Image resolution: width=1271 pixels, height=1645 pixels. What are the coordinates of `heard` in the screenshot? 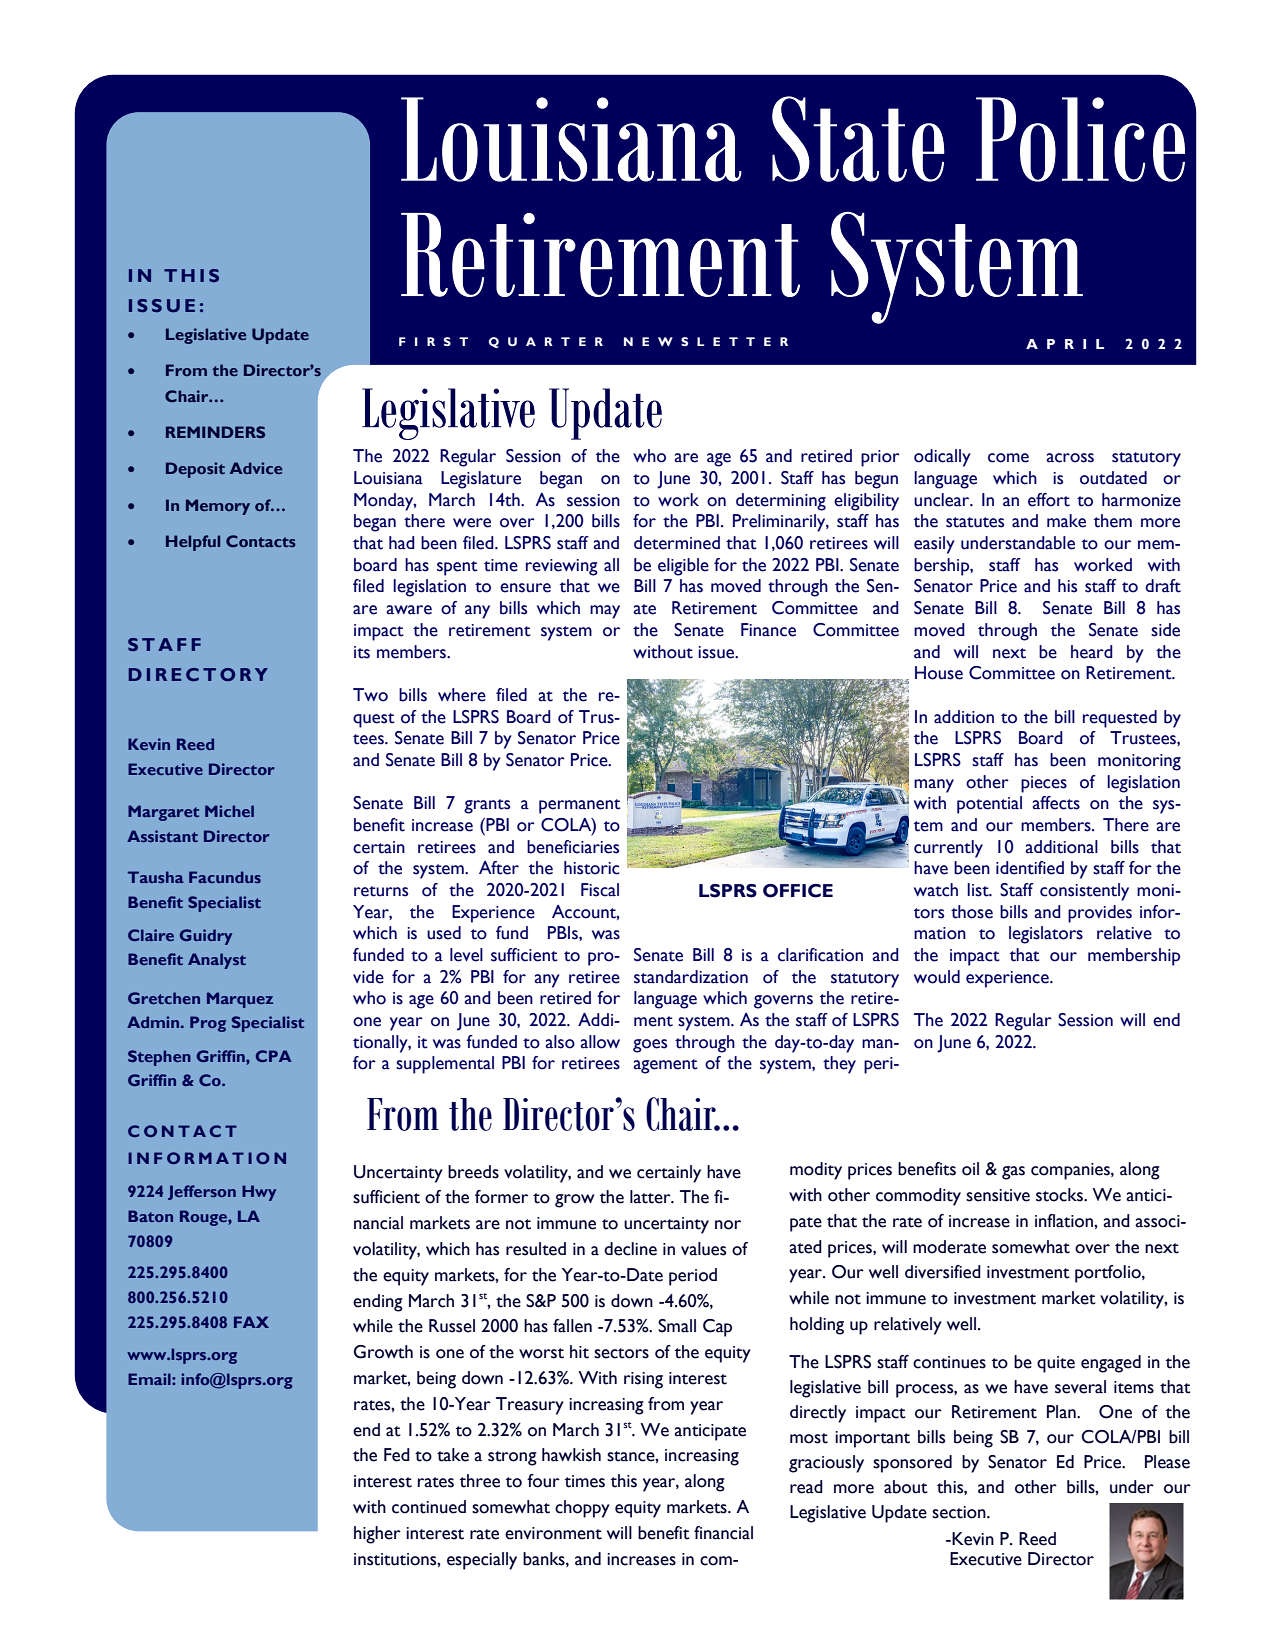 It's located at (1092, 652).
